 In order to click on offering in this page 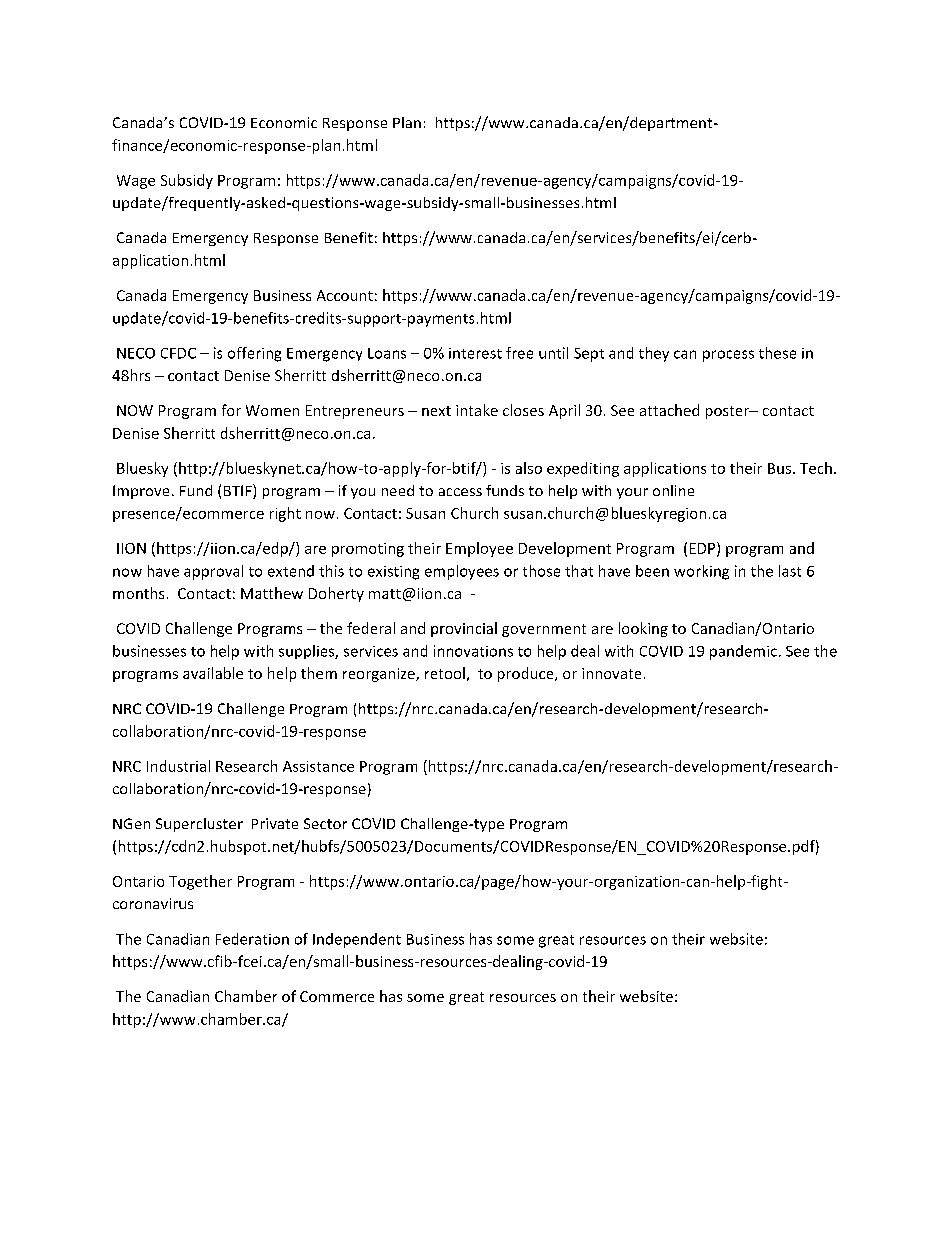, I will do `click(254, 354)`.
